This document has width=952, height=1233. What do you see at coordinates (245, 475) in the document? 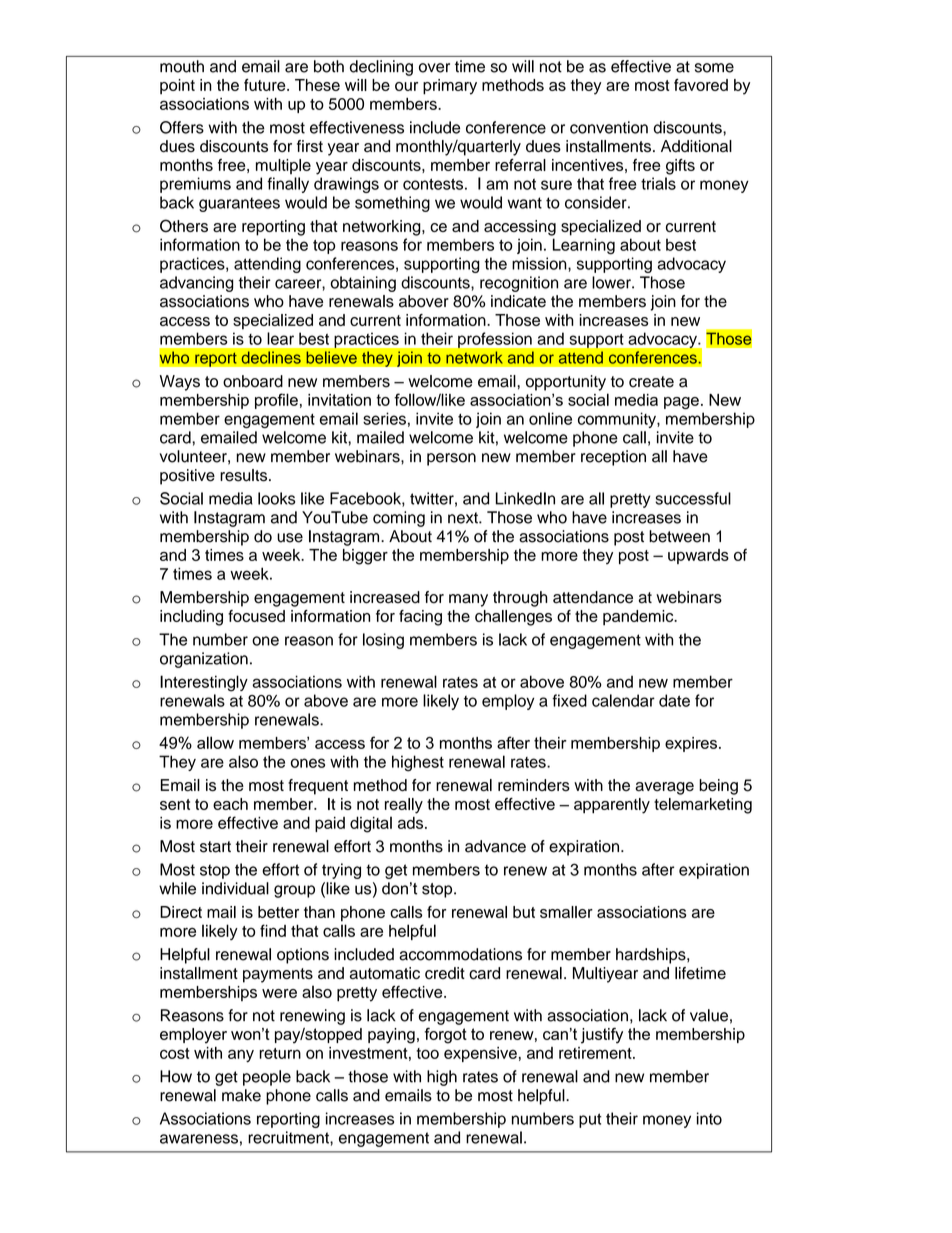
I see `results` at bounding box center [245, 475].
